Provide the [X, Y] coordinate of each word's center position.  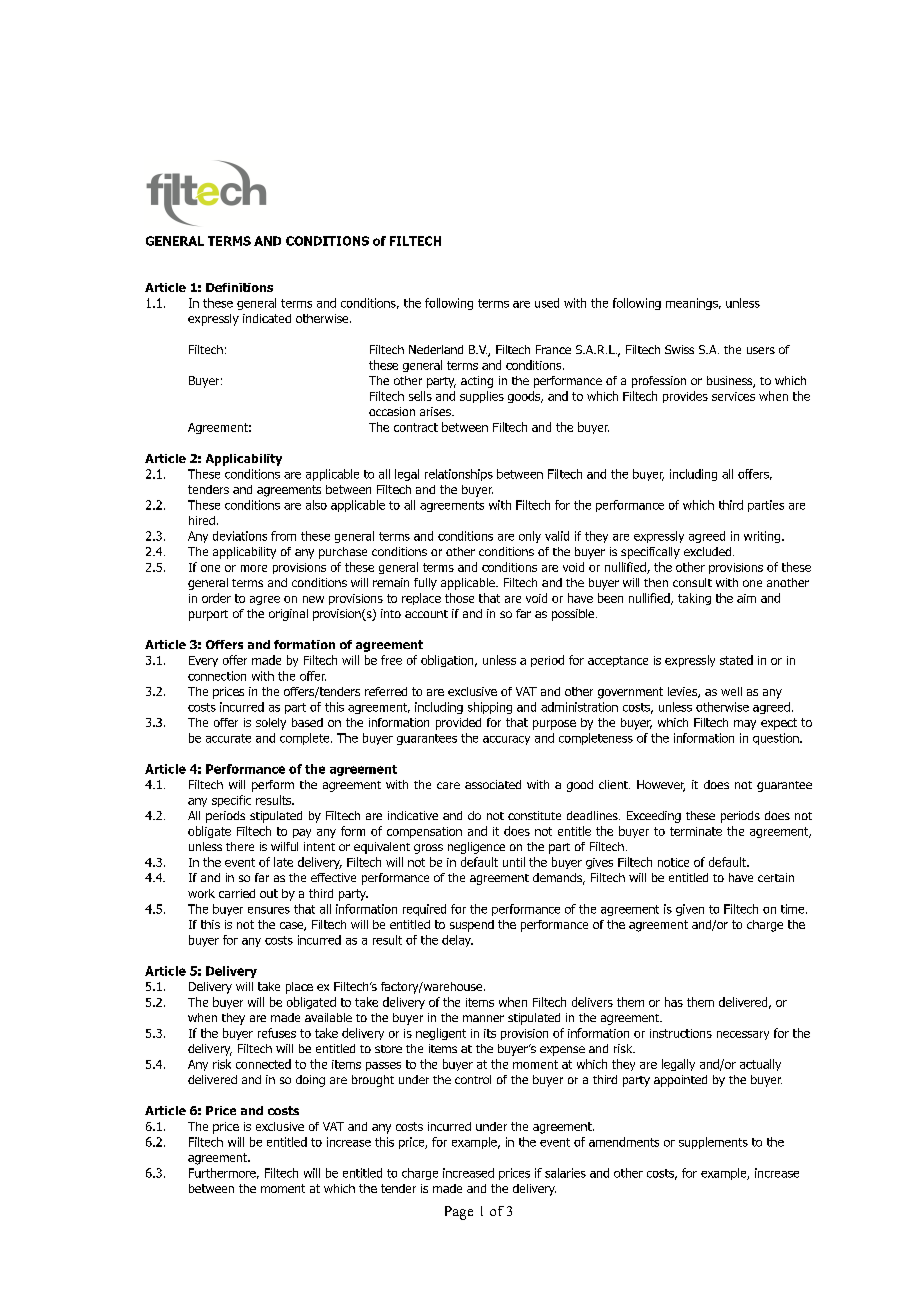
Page [459, 1213]
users [761, 350]
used [547, 303]
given [690, 910]
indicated [267, 318]
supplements [713, 1143]
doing [310, 1081]
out [269, 893]
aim [746, 598]
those [459, 598]
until [514, 862]
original [288, 615]
